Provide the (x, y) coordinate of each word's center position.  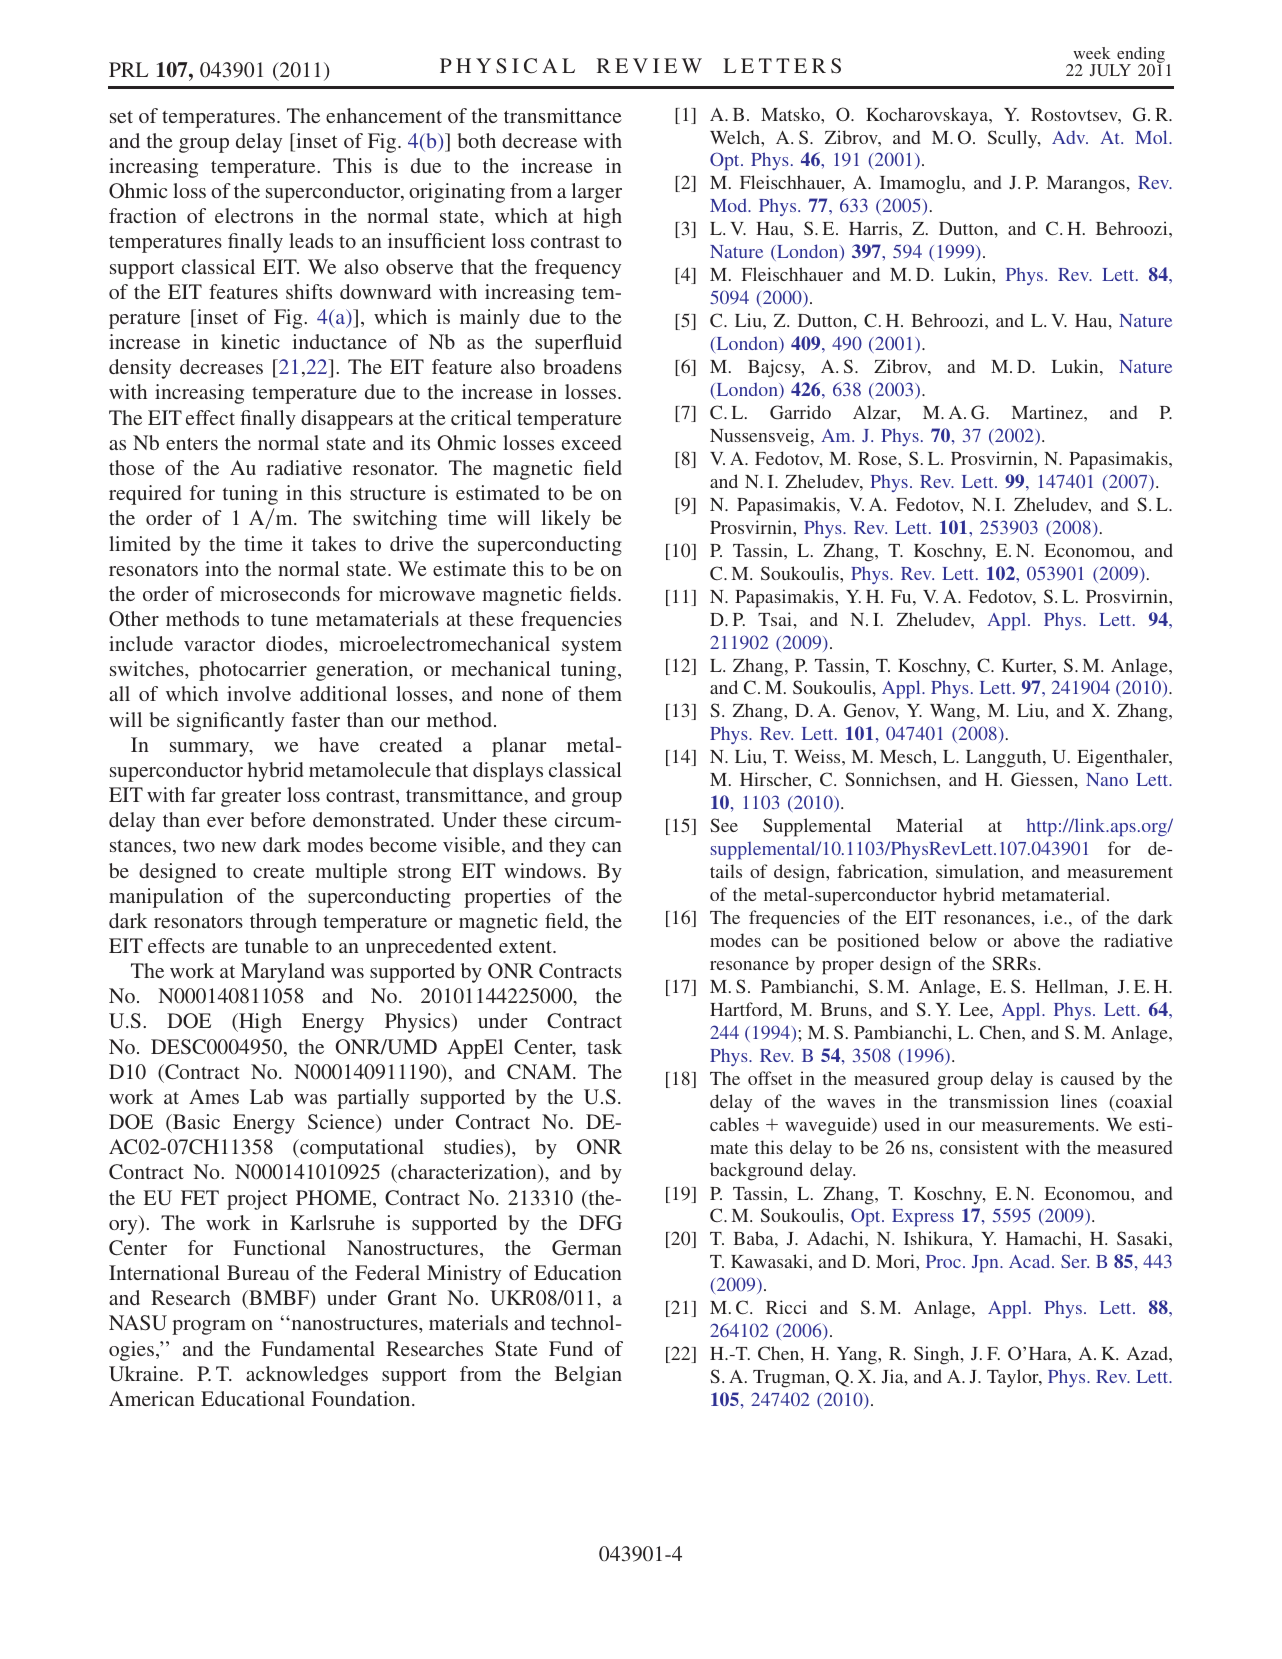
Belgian (588, 1376)
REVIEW (649, 65)
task (604, 1046)
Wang (954, 713)
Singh (938, 1355)
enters (192, 444)
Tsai (775, 619)
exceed (591, 442)
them (600, 693)
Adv (1070, 137)
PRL (128, 69)
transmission (999, 1101)
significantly (230, 722)
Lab (266, 1096)
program (209, 1327)
